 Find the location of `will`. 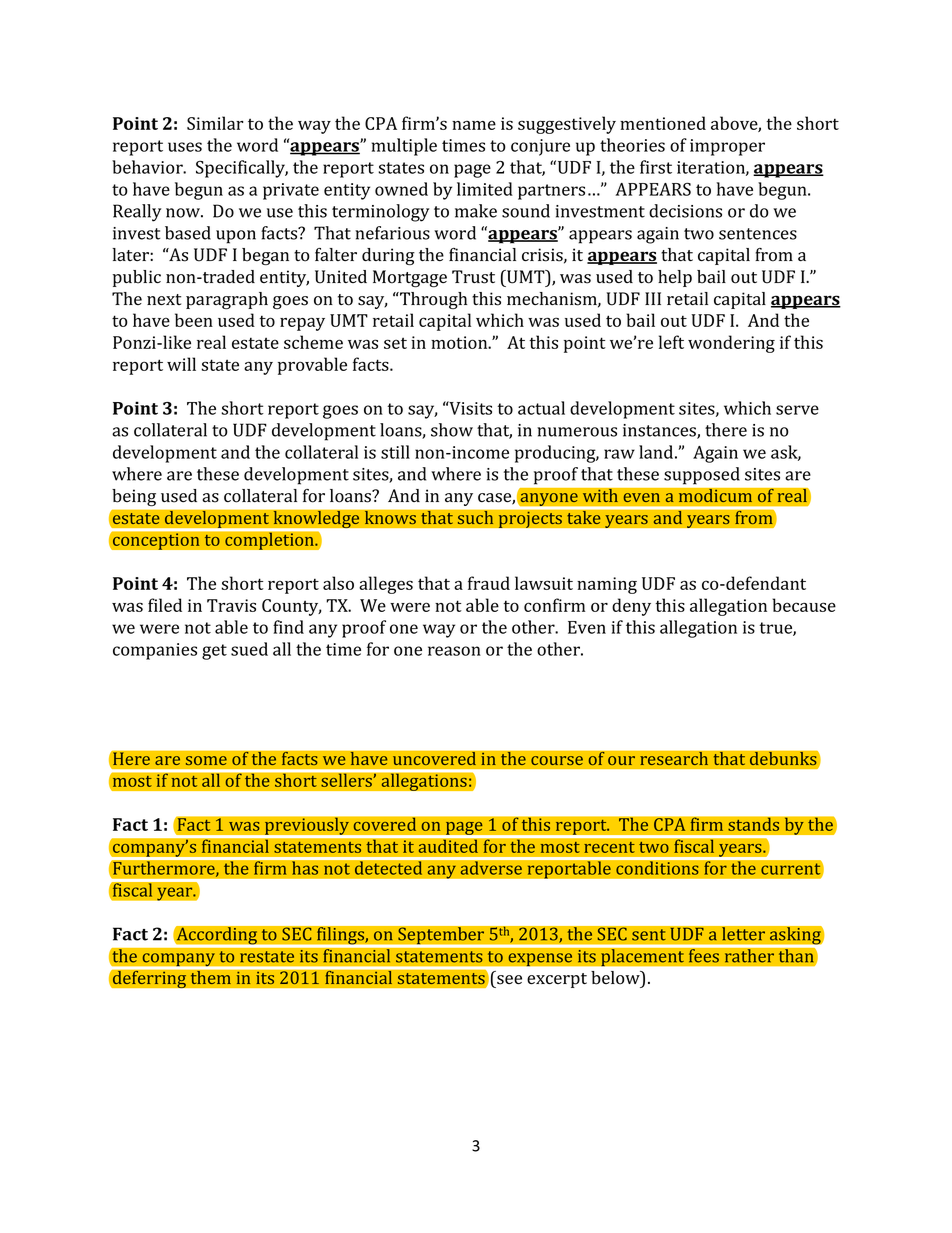

will is located at coordinates (181, 364).
